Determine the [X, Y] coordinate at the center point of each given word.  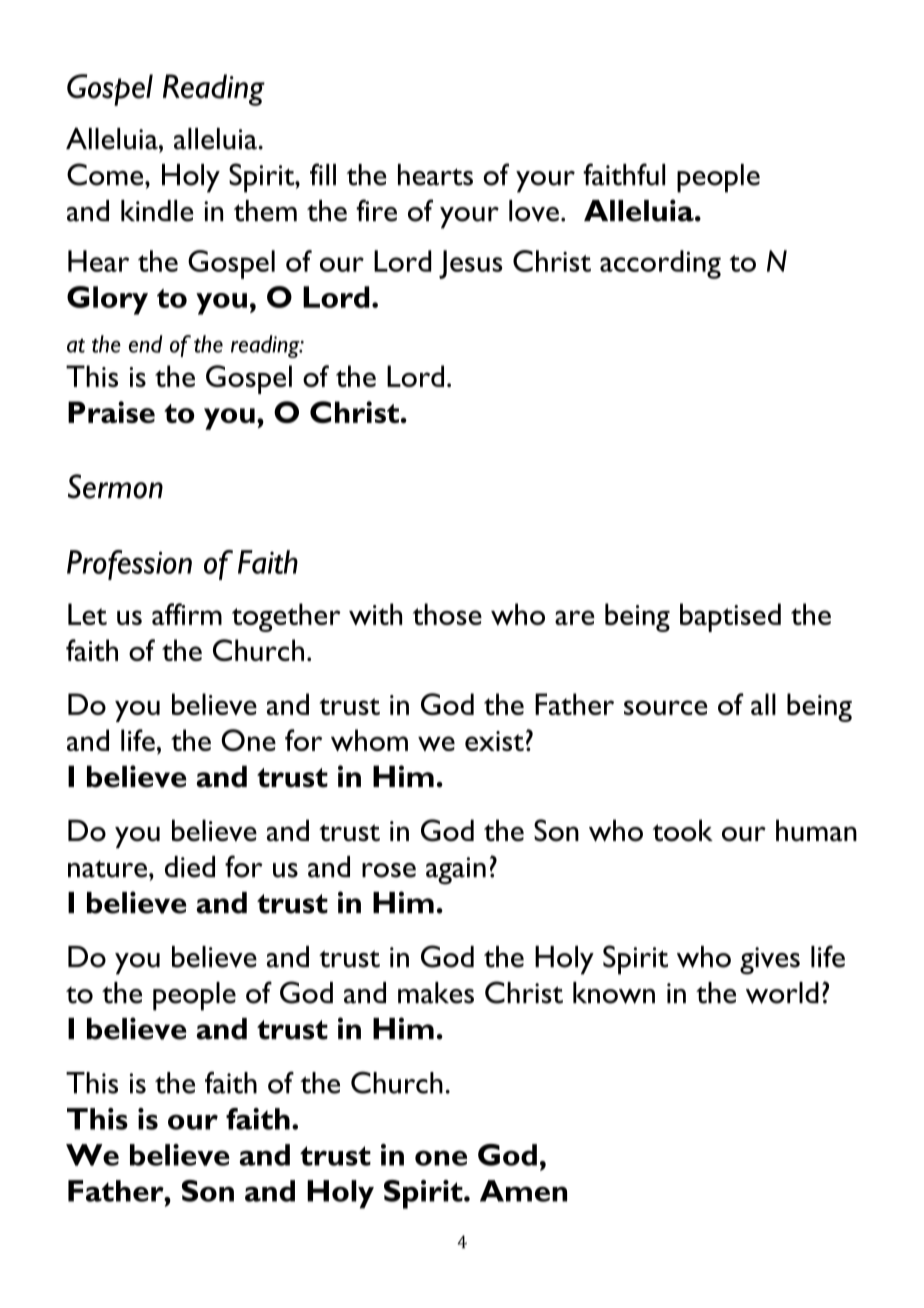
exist [494, 741]
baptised [730, 617]
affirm [187, 614]
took [683, 830]
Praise [111, 412]
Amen [523, 1191]
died [190, 867]
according [660, 264]
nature [109, 869]
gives [770, 961]
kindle [157, 211]
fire [376, 210]
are [575, 617]
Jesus [470, 264]
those [447, 614]
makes [436, 993]
